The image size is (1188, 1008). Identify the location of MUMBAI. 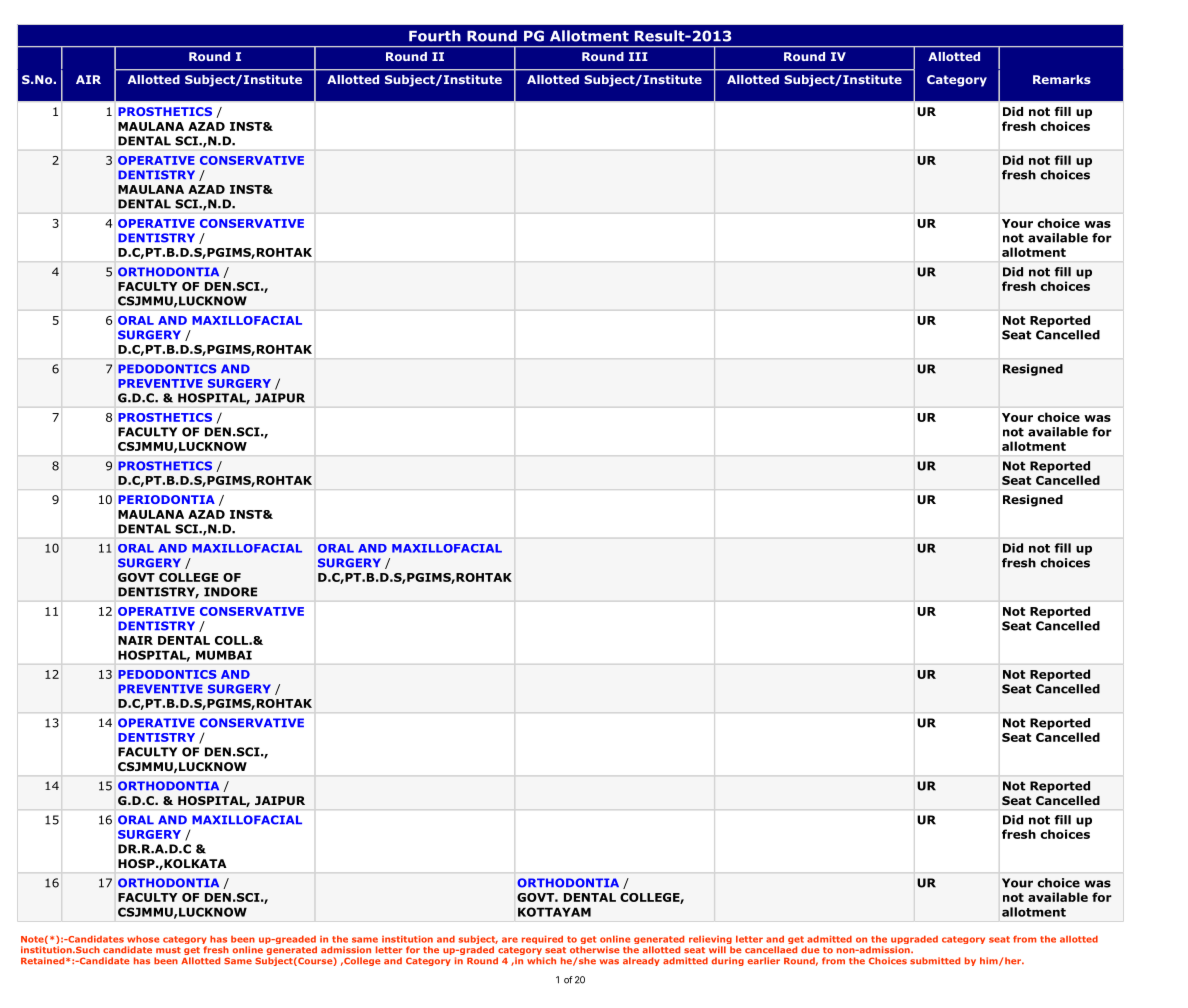
(224, 655).
